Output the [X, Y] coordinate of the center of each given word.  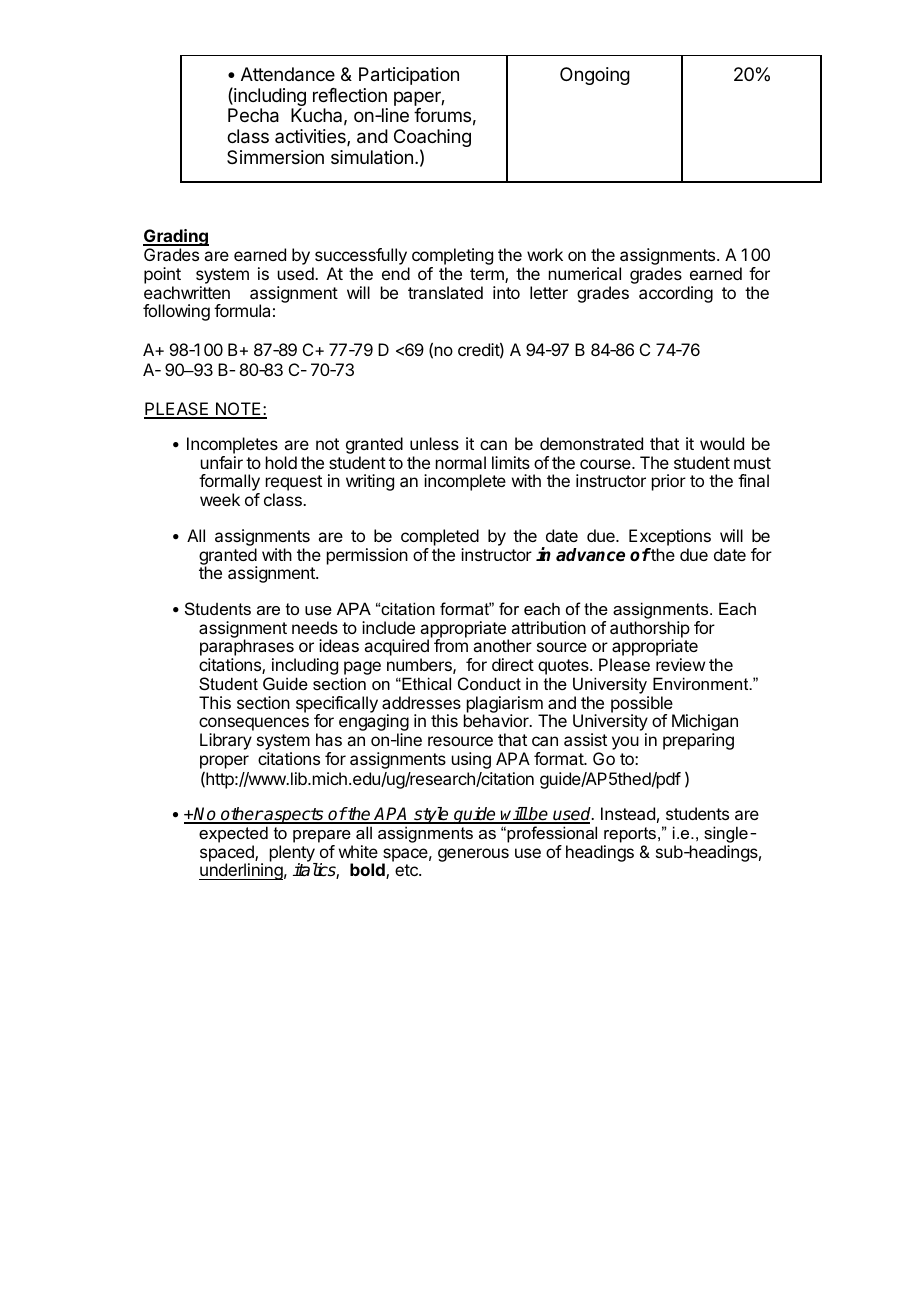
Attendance [288, 74]
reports [631, 835]
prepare [322, 836]
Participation [409, 76]
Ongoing [595, 76]
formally [229, 484]
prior [669, 482]
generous [473, 855]
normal [461, 462]
